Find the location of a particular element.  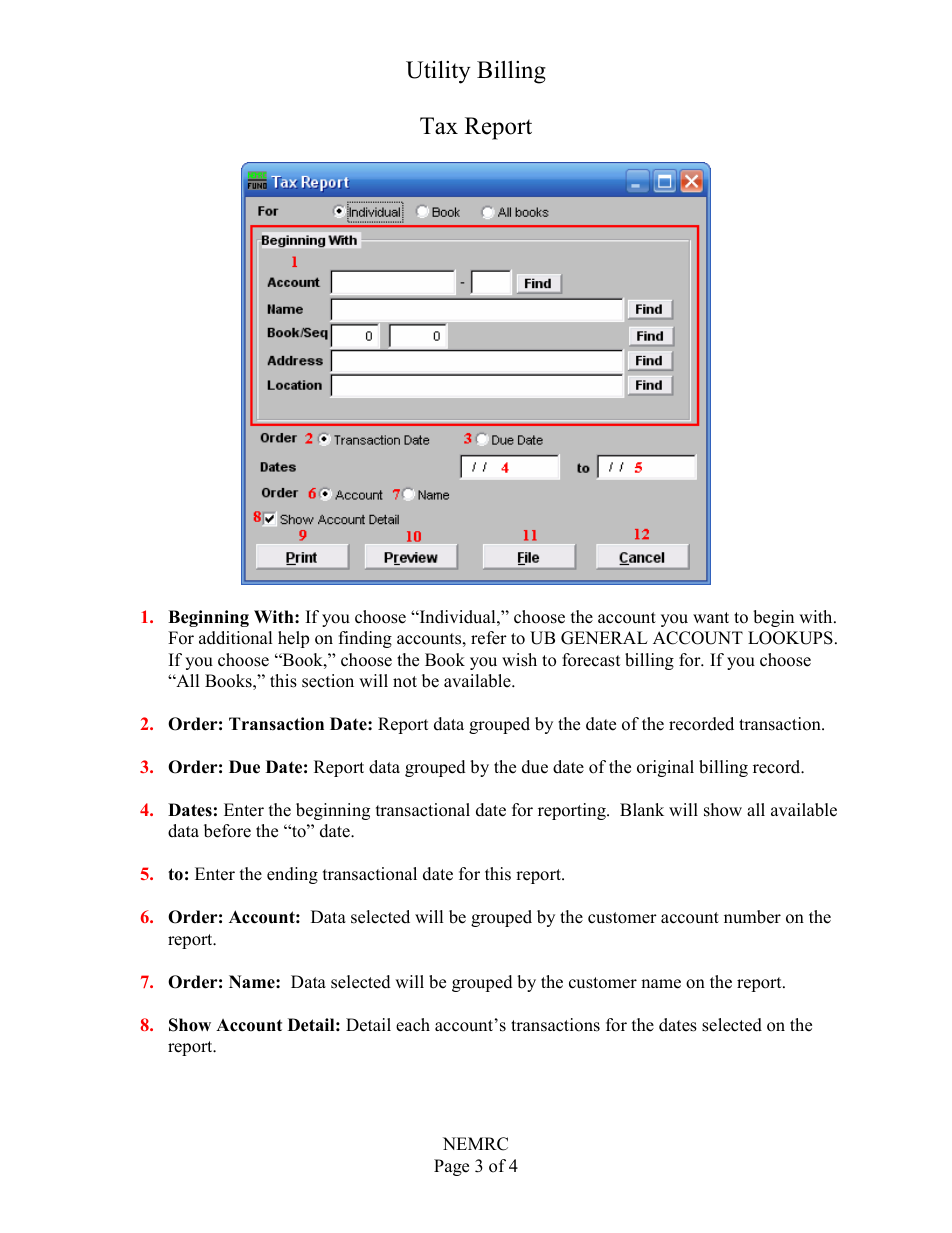

ending is located at coordinates (292, 875).
